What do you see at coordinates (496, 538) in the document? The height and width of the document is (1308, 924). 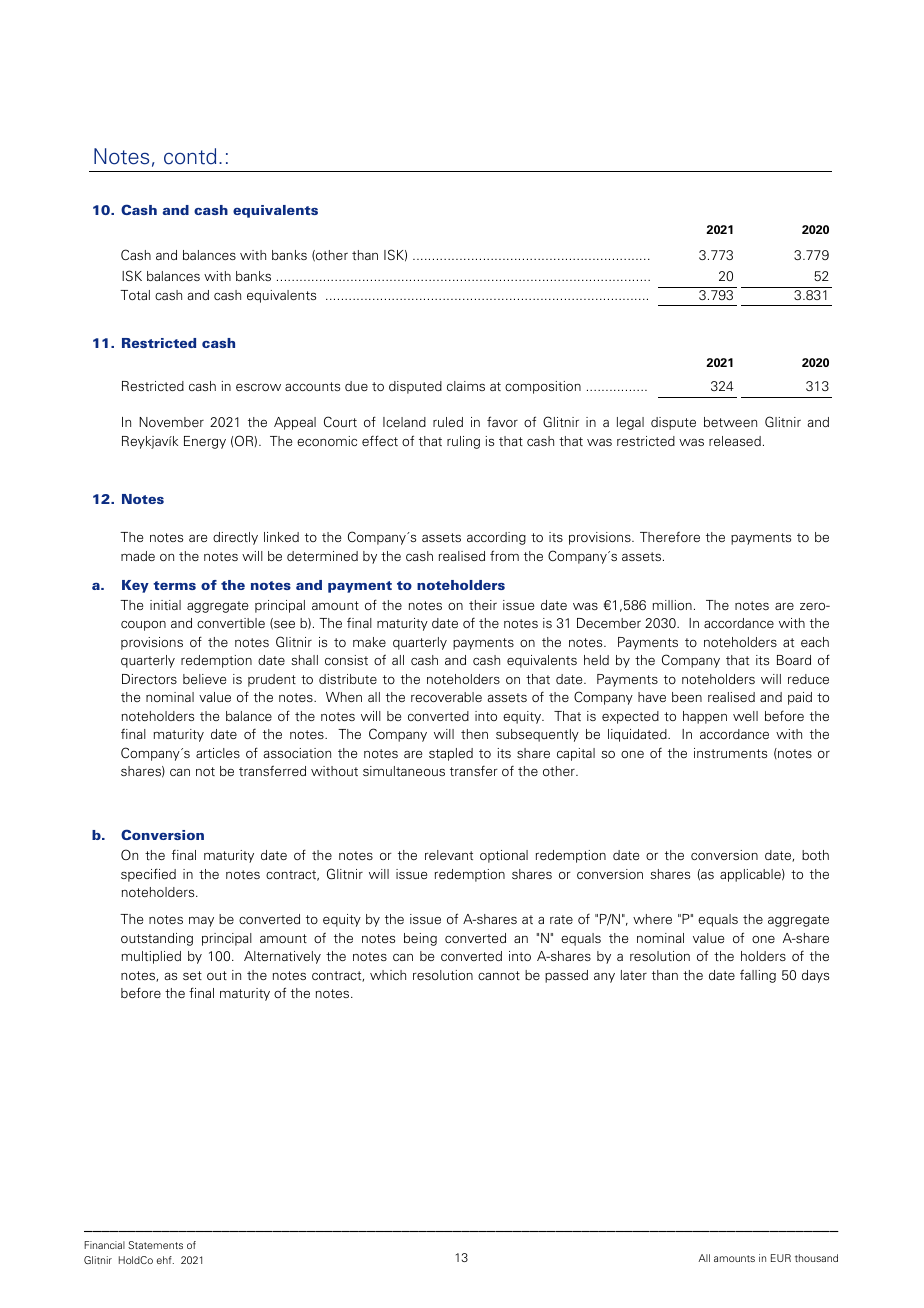 I see `according` at bounding box center [496, 538].
